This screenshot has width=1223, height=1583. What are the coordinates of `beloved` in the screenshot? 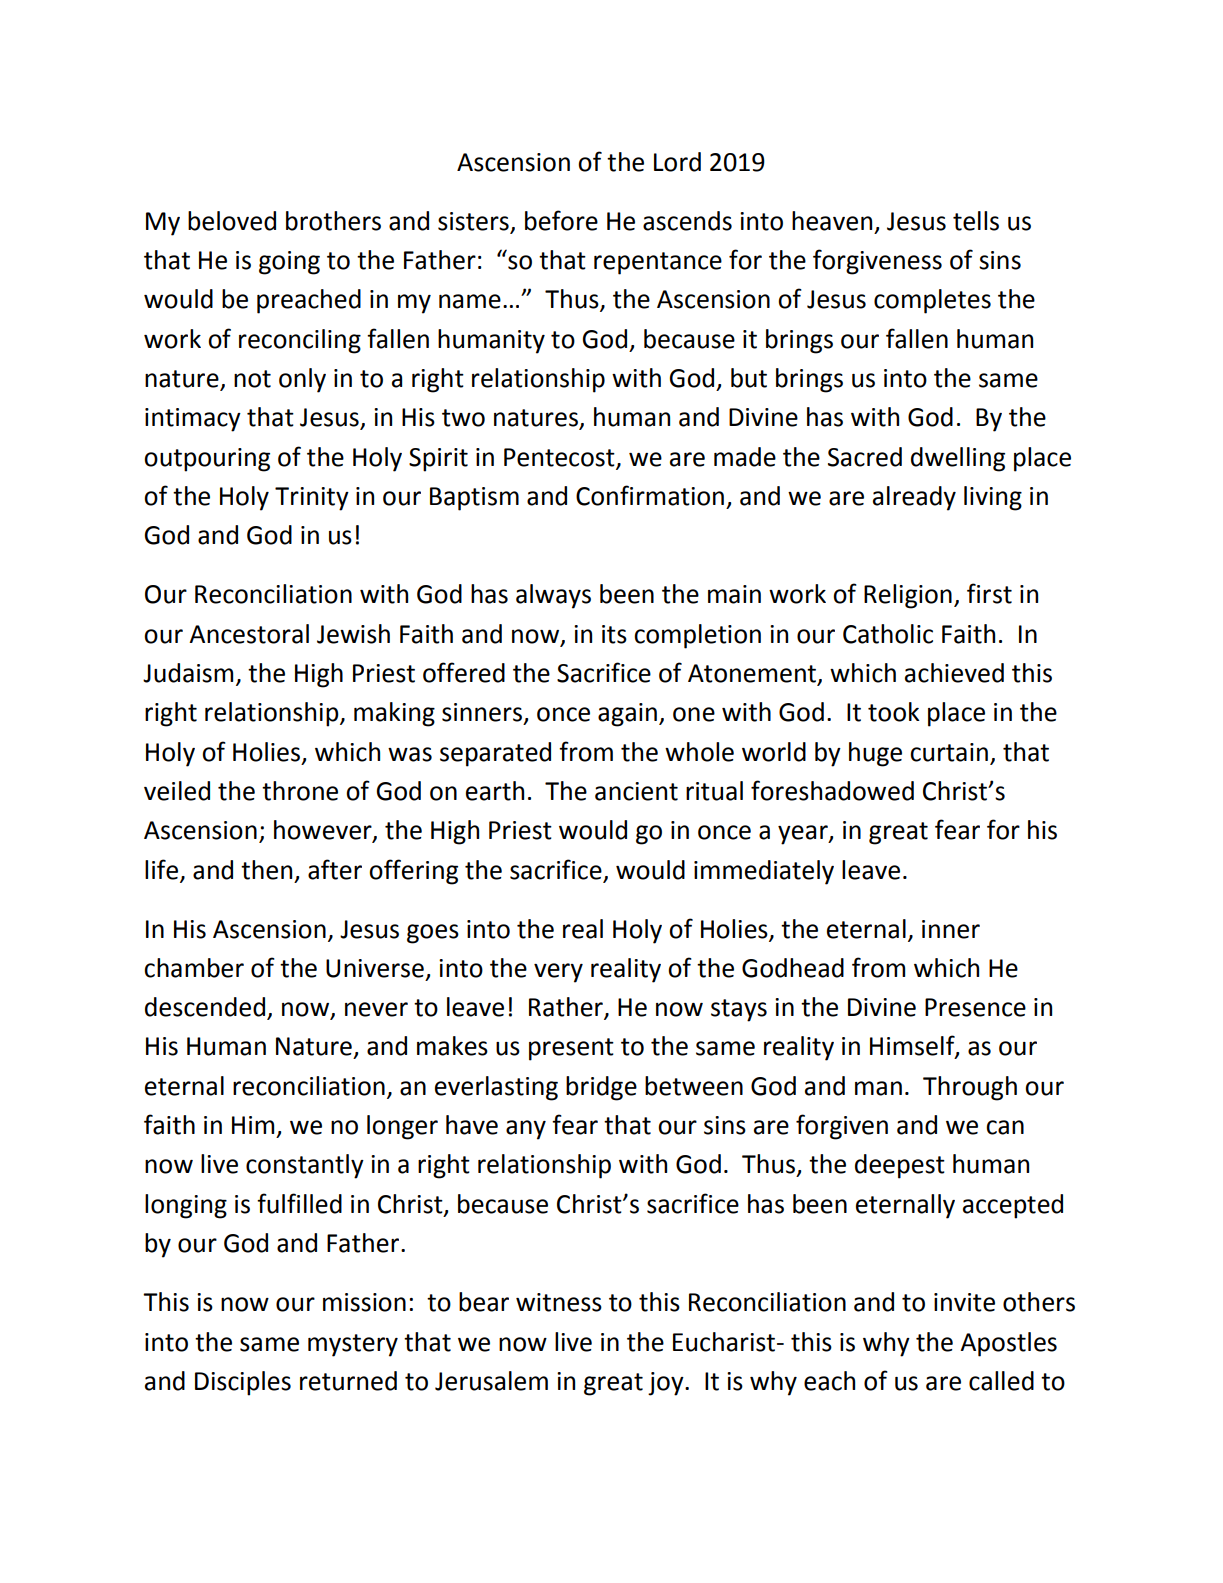 It's located at (232, 221).
